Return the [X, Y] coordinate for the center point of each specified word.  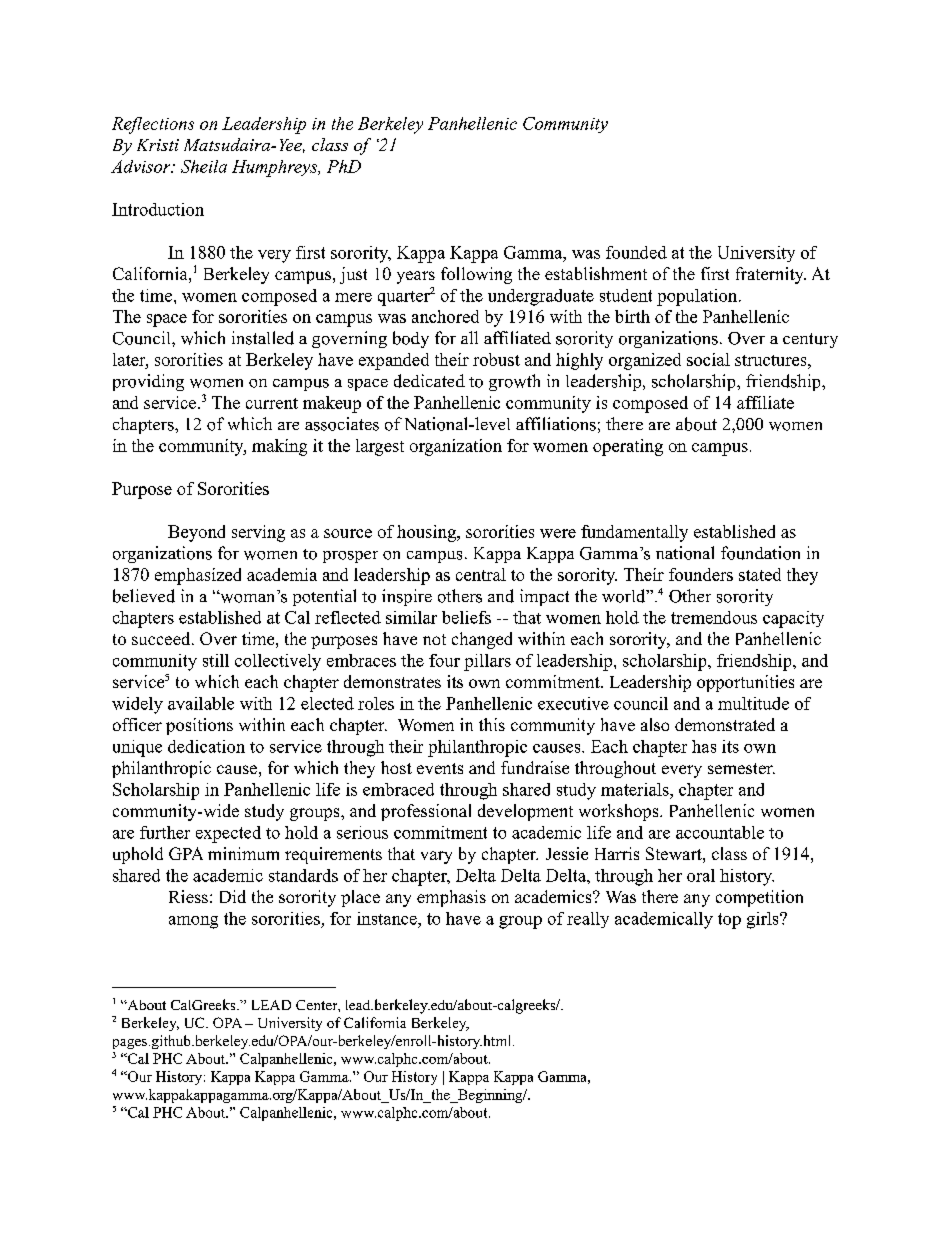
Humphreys [276, 168]
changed [482, 640]
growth [514, 382]
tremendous [714, 617]
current [272, 403]
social [708, 359]
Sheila [204, 166]
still [216, 660]
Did [233, 896]
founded [636, 252]
